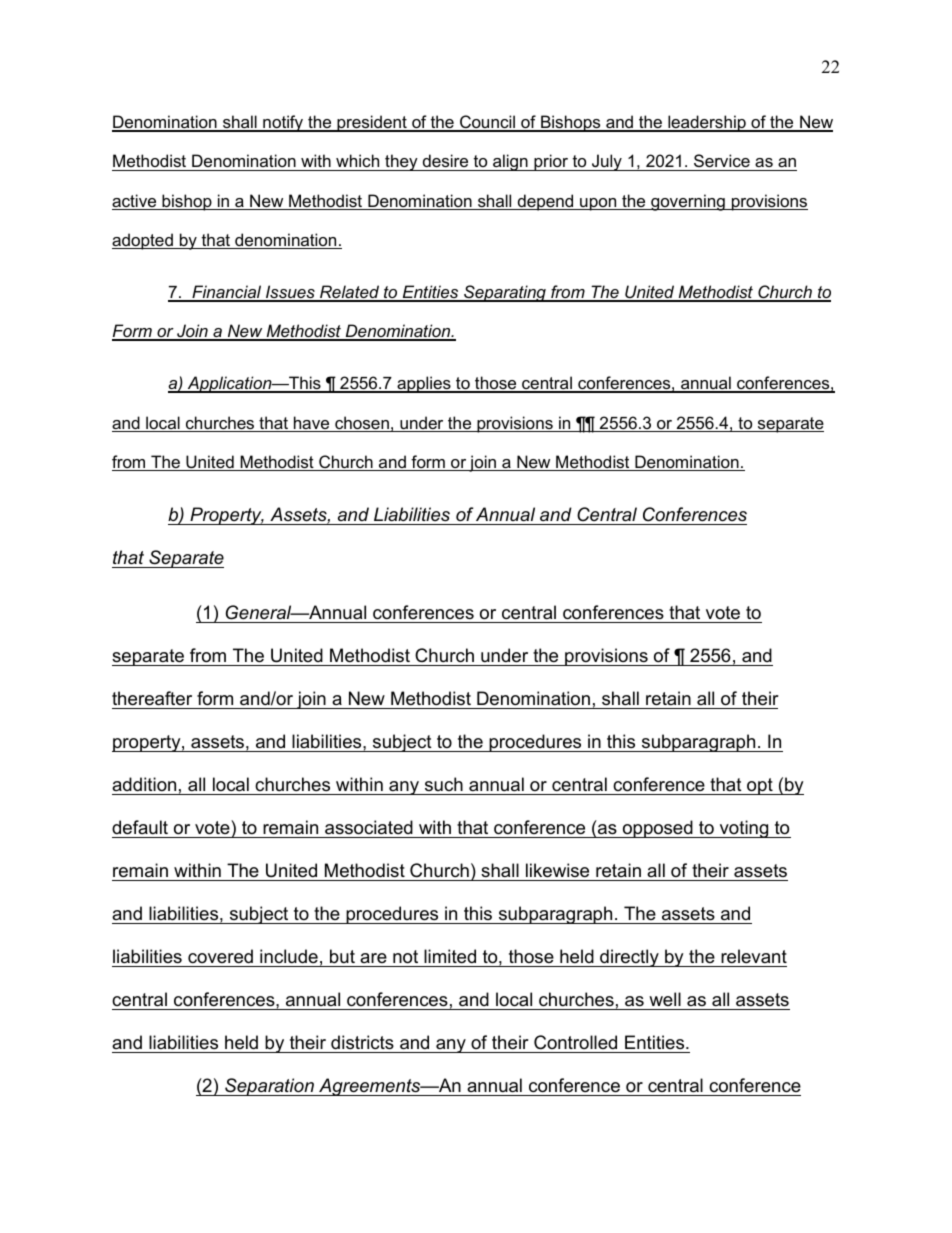 The image size is (952, 1233). I want to click on Separation, so click(269, 1087).
